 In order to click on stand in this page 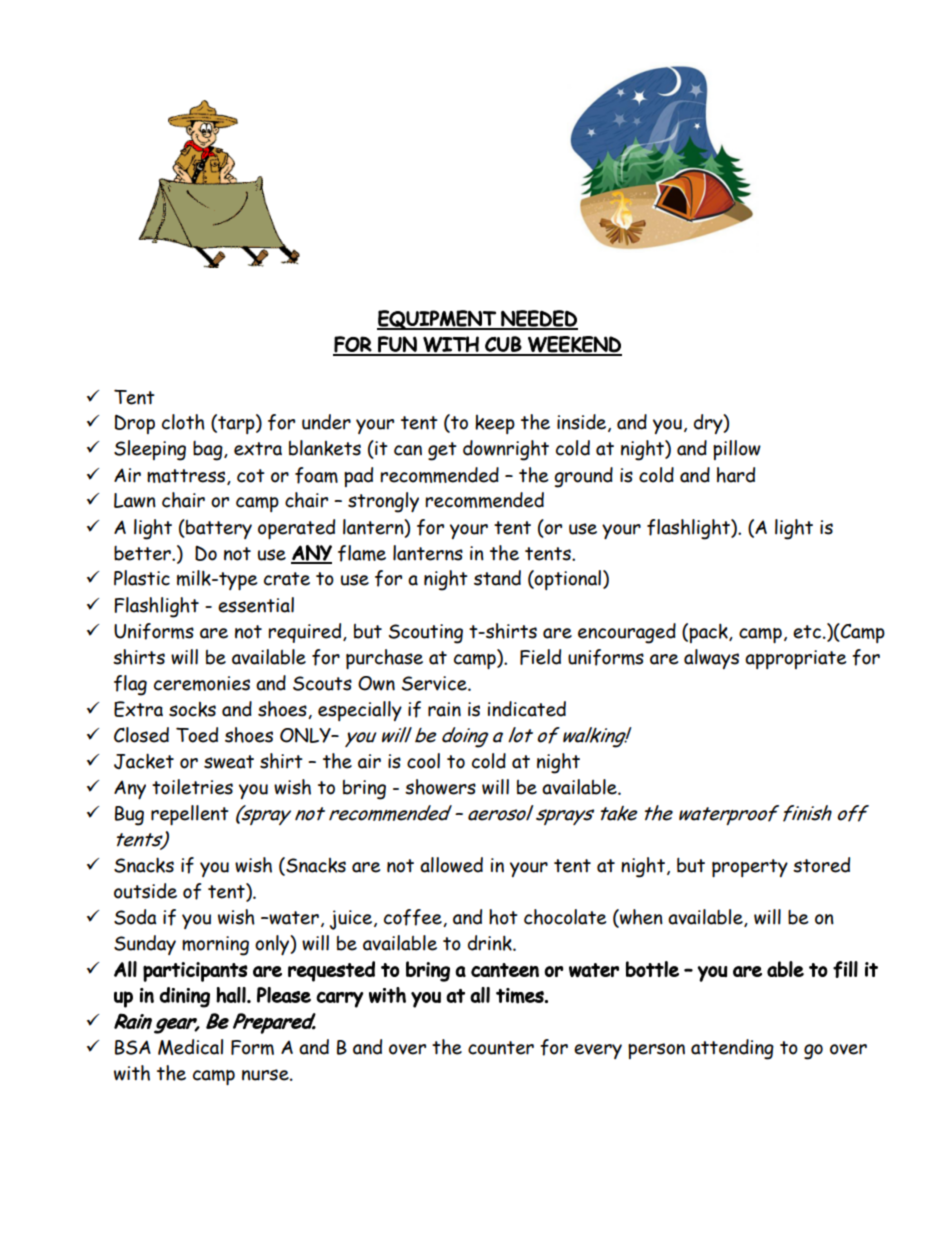, I will do `click(497, 578)`.
